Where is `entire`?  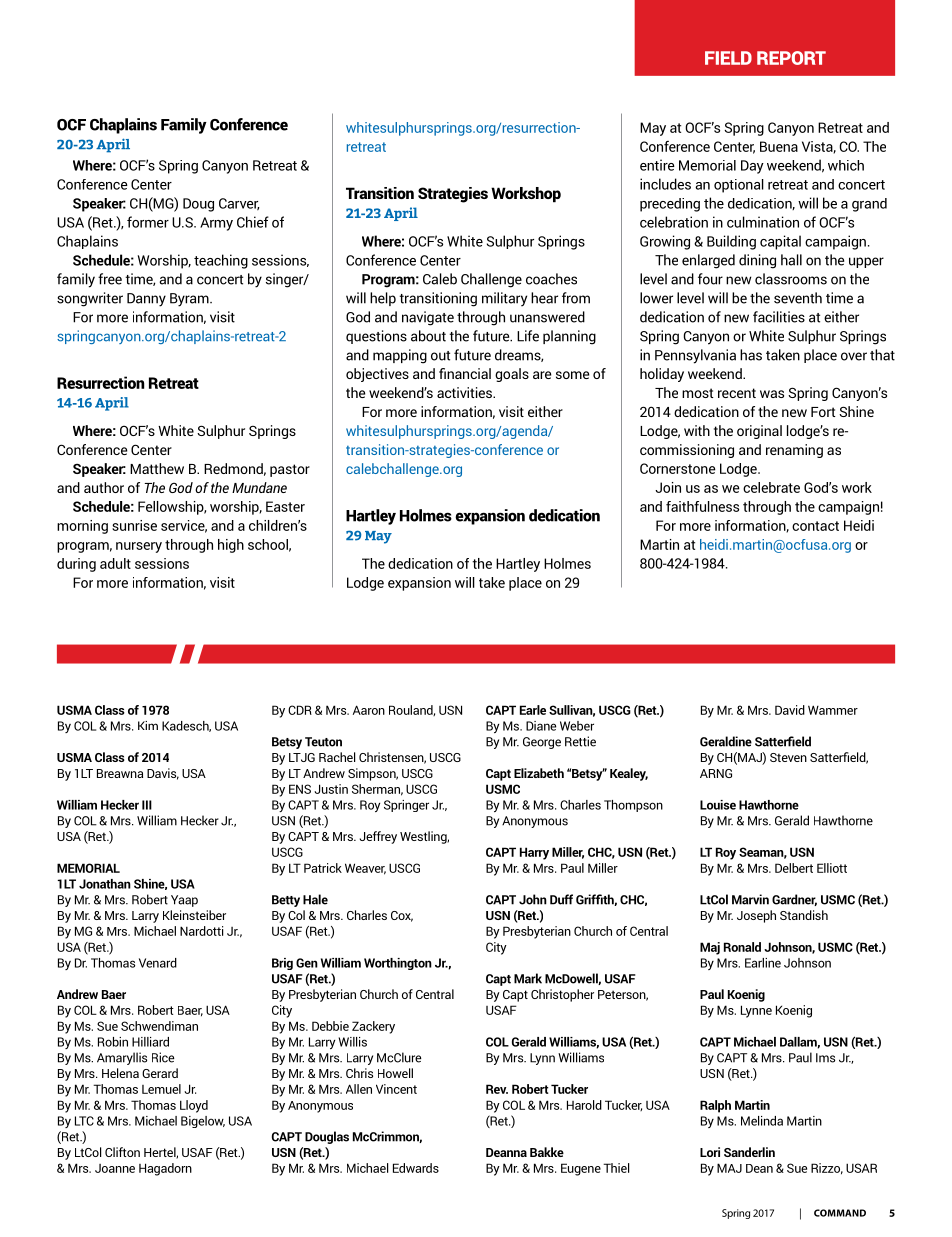
entire is located at coordinates (657, 165).
